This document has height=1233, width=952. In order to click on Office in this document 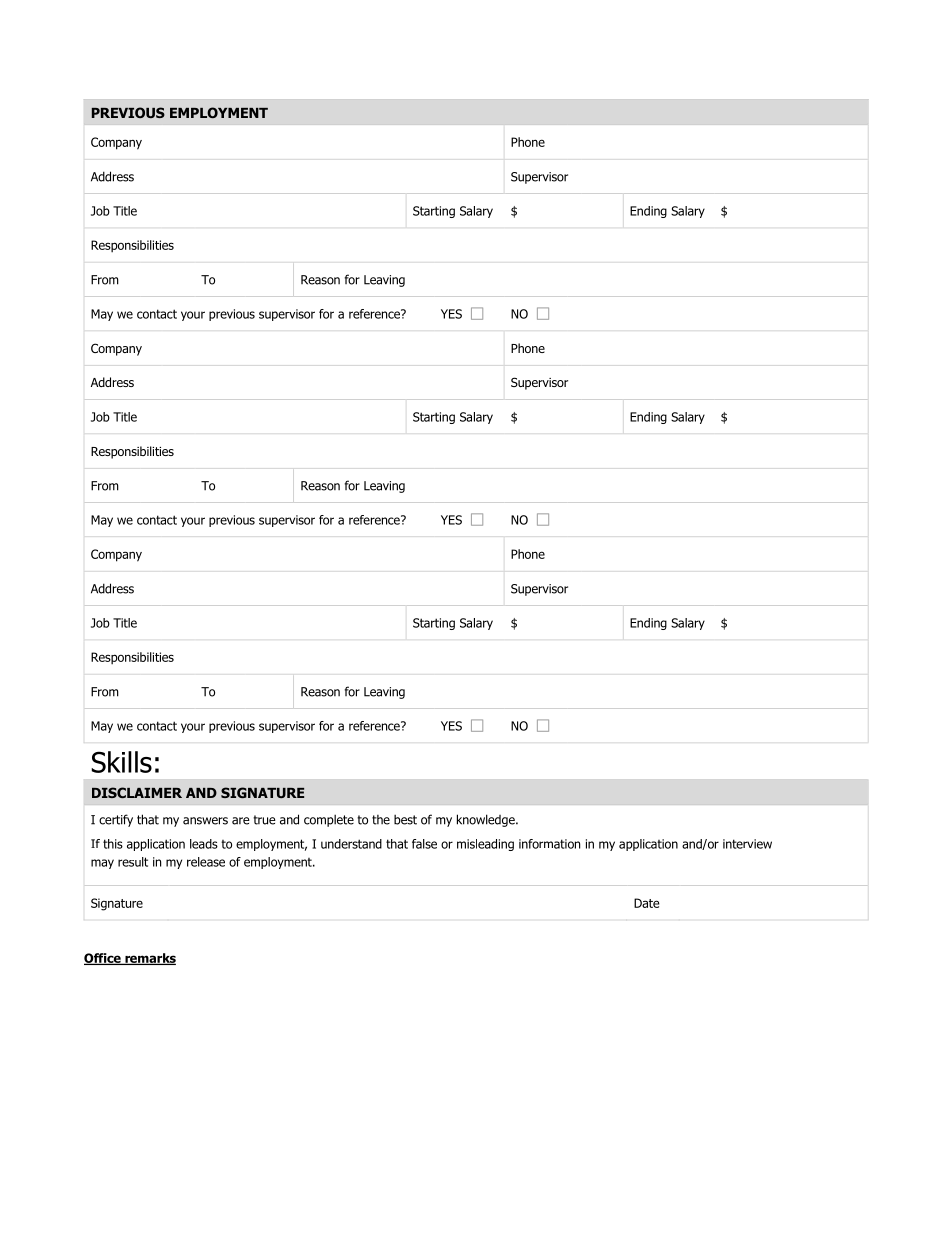, I will do `click(103, 959)`.
